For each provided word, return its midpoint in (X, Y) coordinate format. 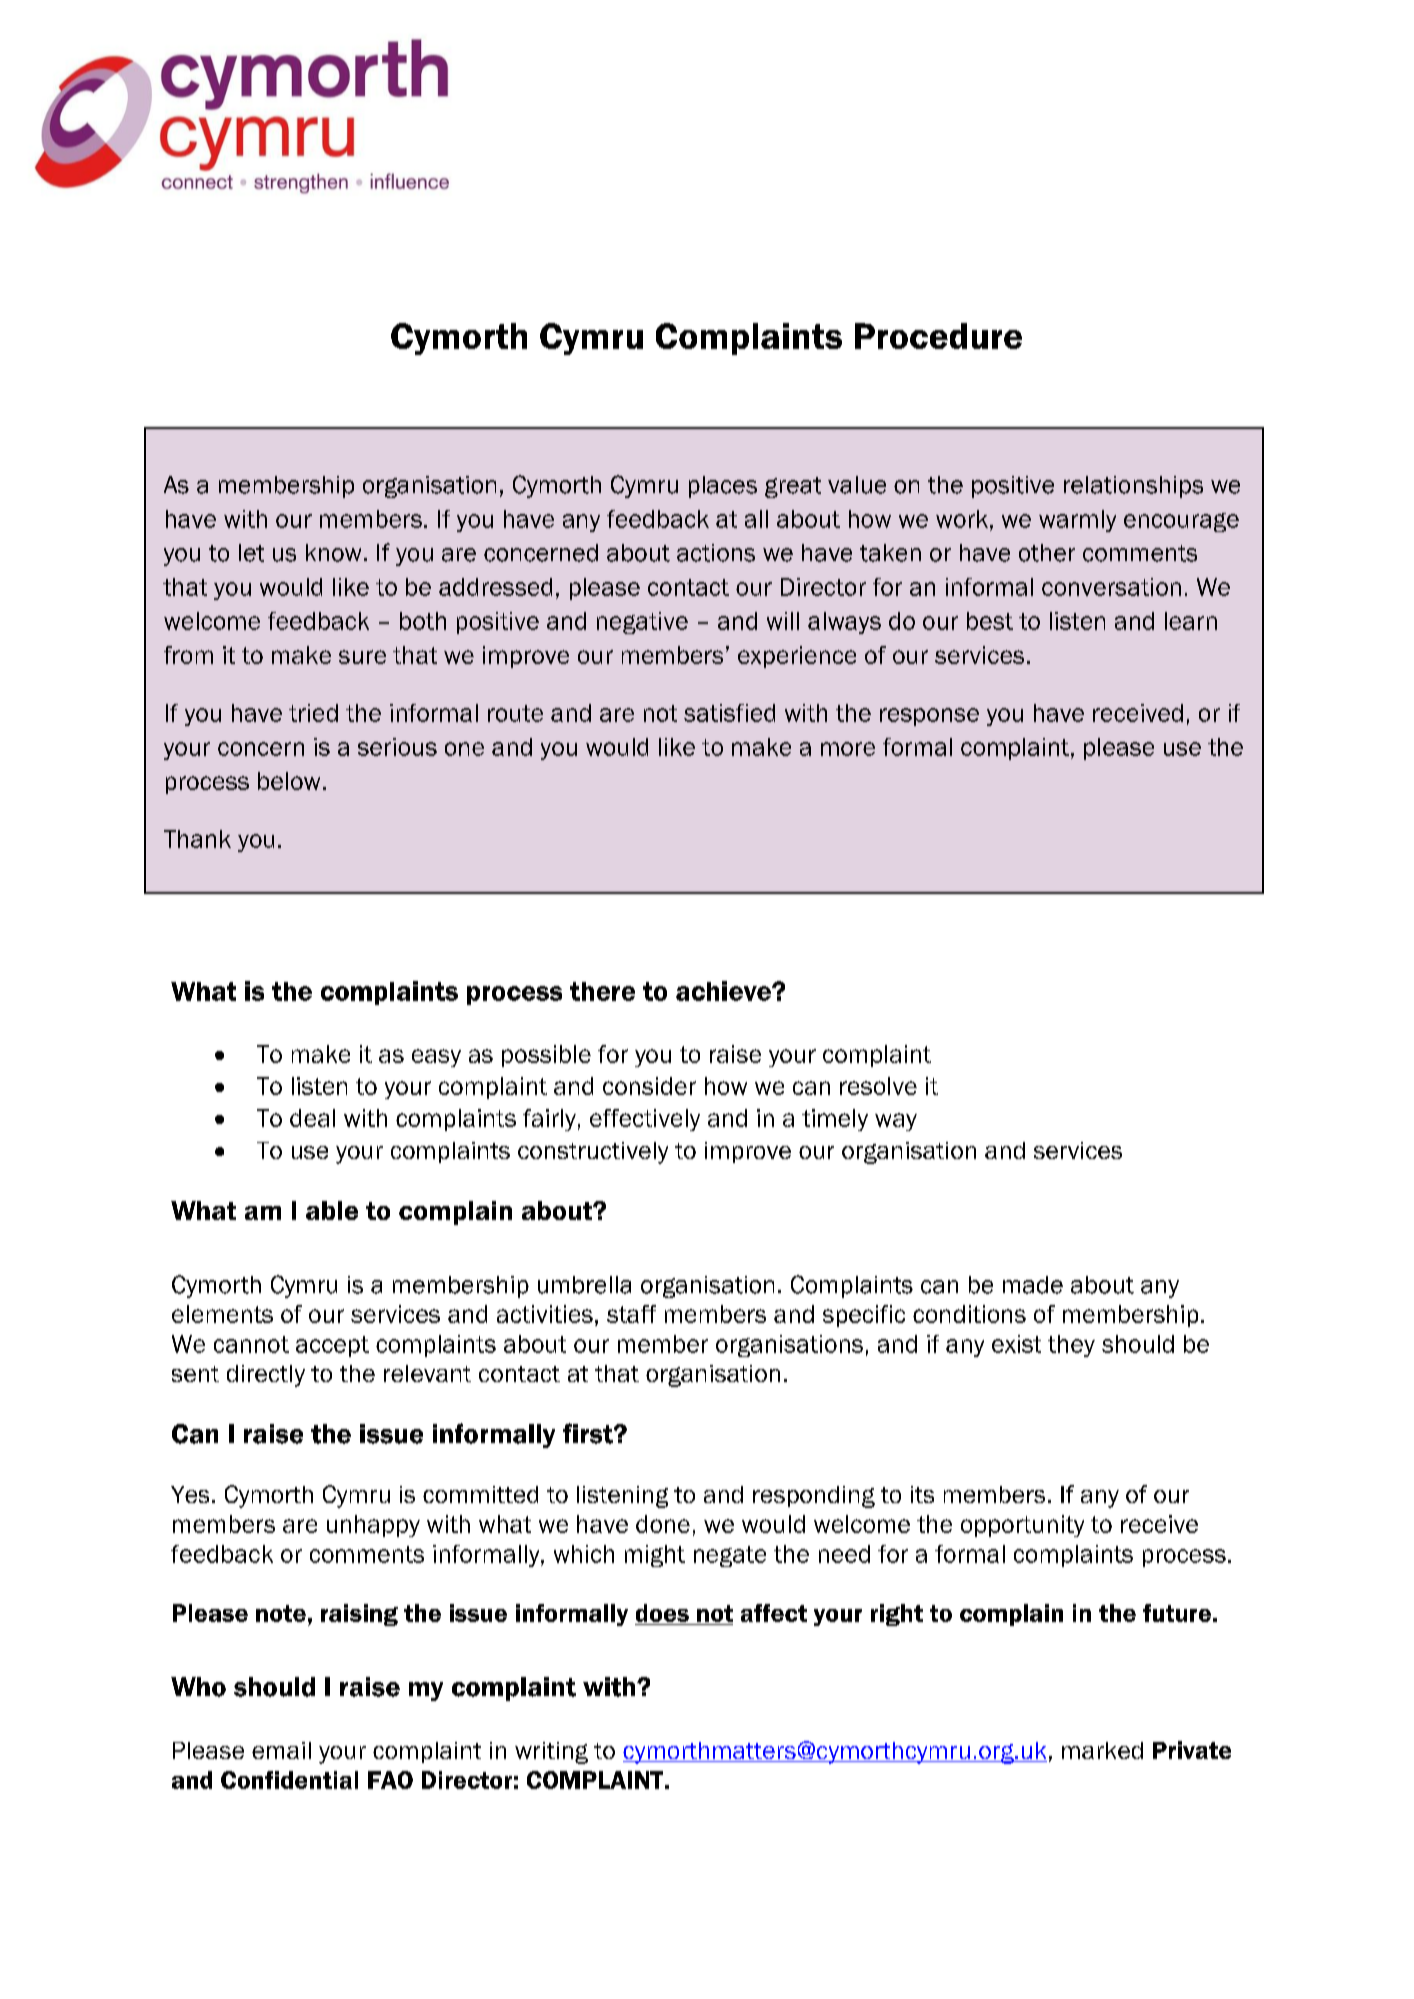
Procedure (938, 336)
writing (551, 1753)
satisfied (729, 713)
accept (332, 1346)
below (289, 781)
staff (631, 1314)
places (723, 487)
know (333, 553)
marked (1102, 1750)
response (929, 717)
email (281, 1750)
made (1033, 1285)
